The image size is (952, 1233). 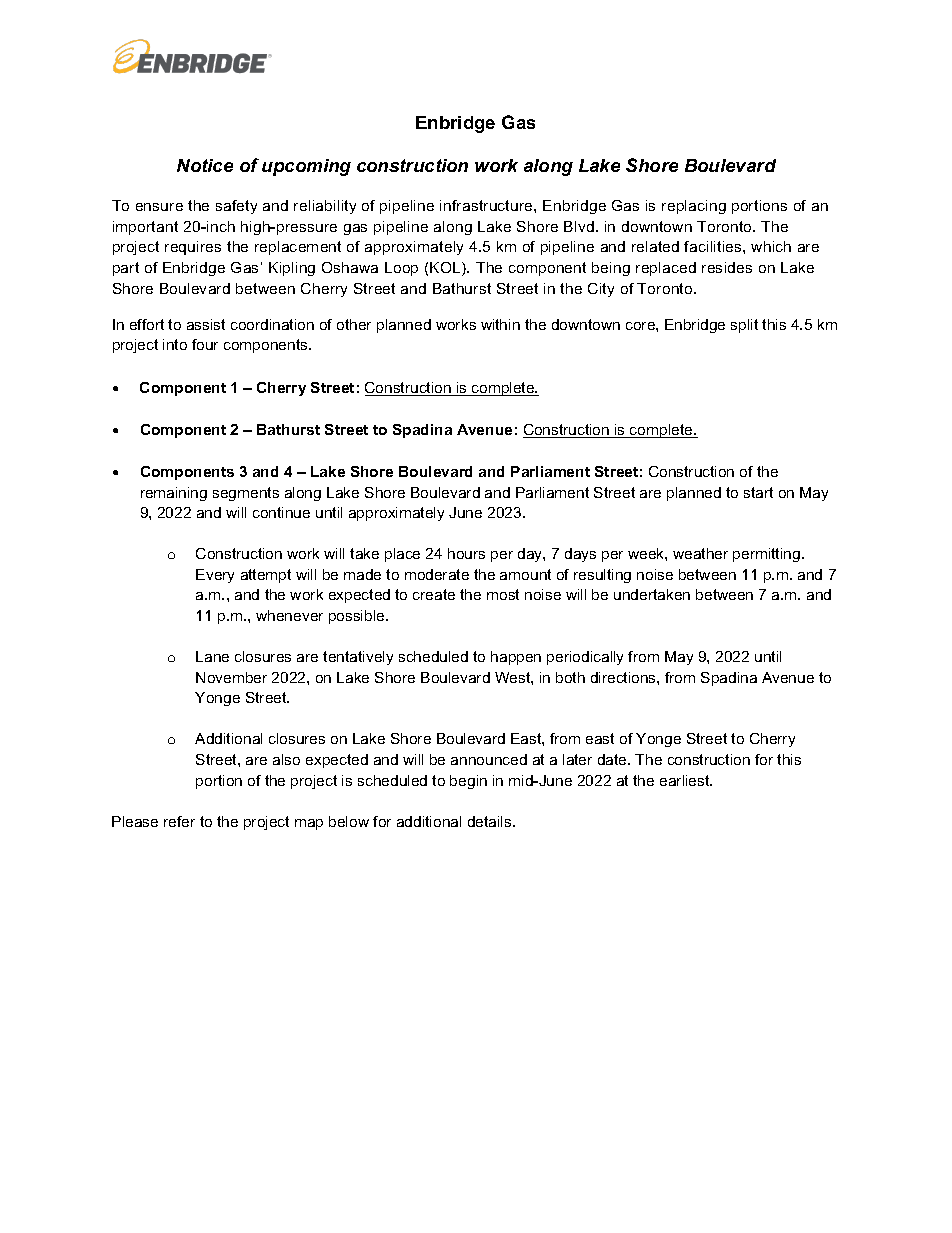 What do you see at coordinates (694, 207) in the screenshot?
I see `replacing` at bounding box center [694, 207].
